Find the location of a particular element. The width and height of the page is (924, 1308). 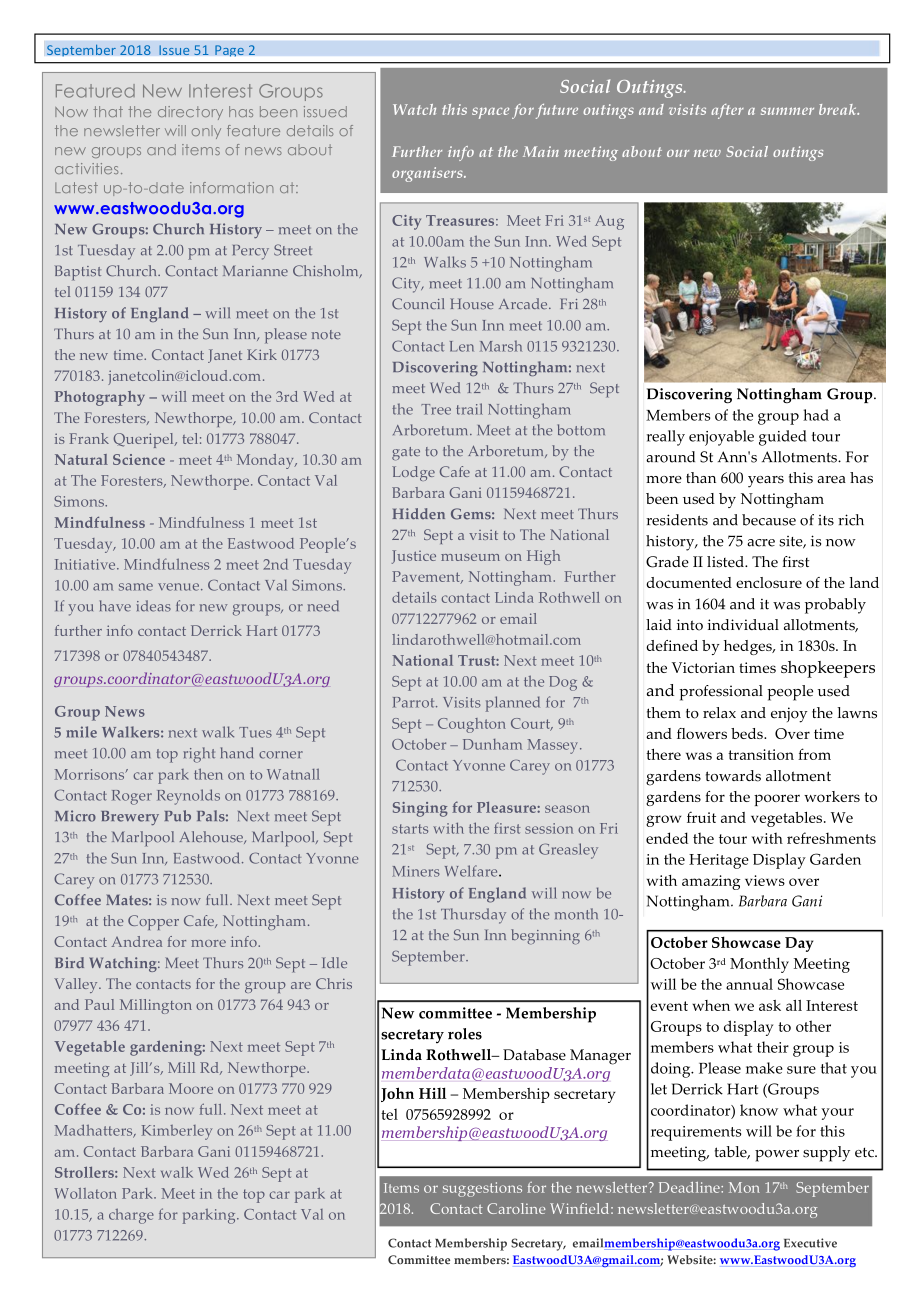

suggestions is located at coordinates (482, 1189).
